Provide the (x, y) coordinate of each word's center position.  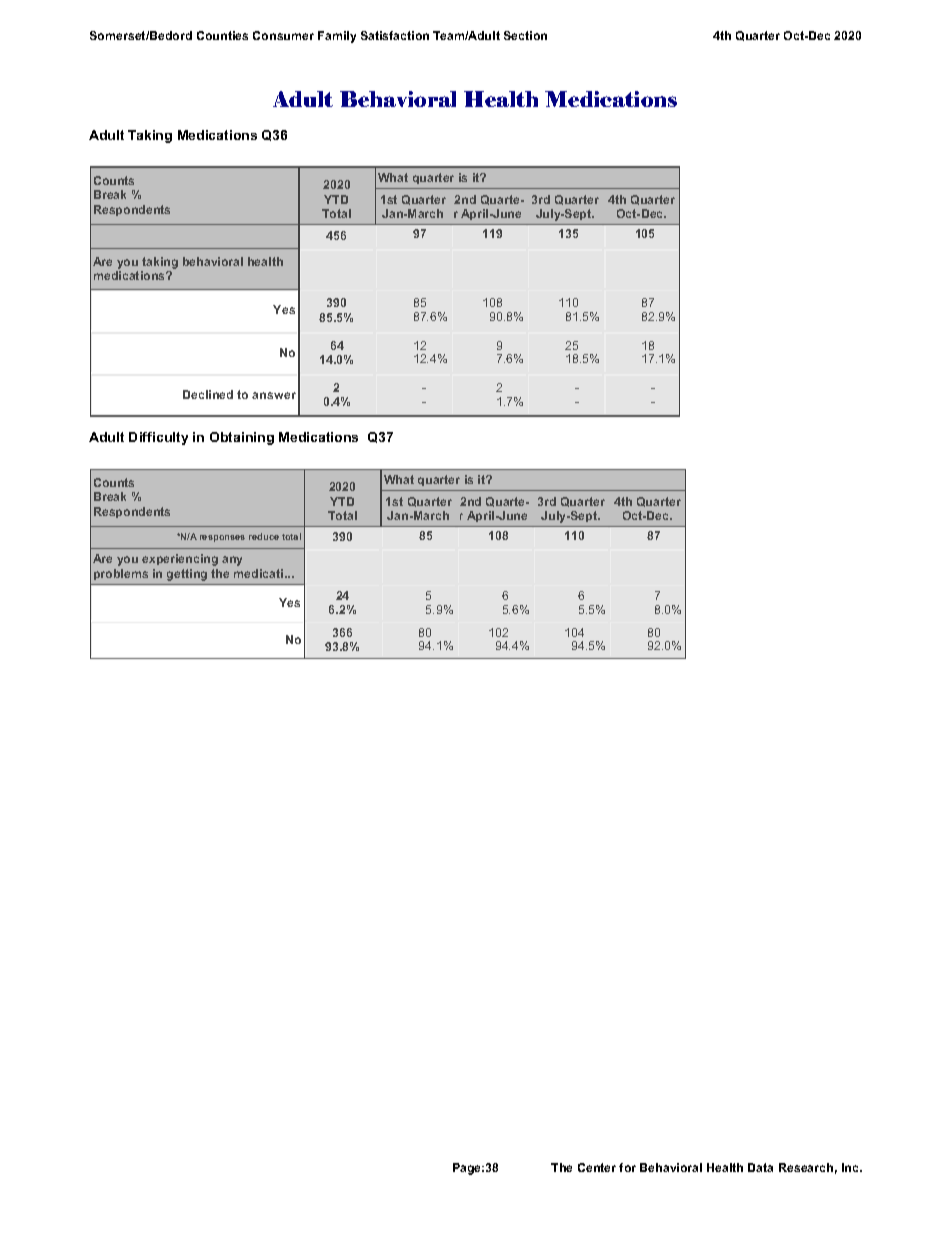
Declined (208, 394)
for (627, 1167)
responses (222, 538)
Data (760, 1167)
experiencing (180, 560)
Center (597, 1167)
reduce (264, 536)
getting (187, 575)
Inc (851, 1167)
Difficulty (158, 438)
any (232, 561)
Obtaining (242, 438)
